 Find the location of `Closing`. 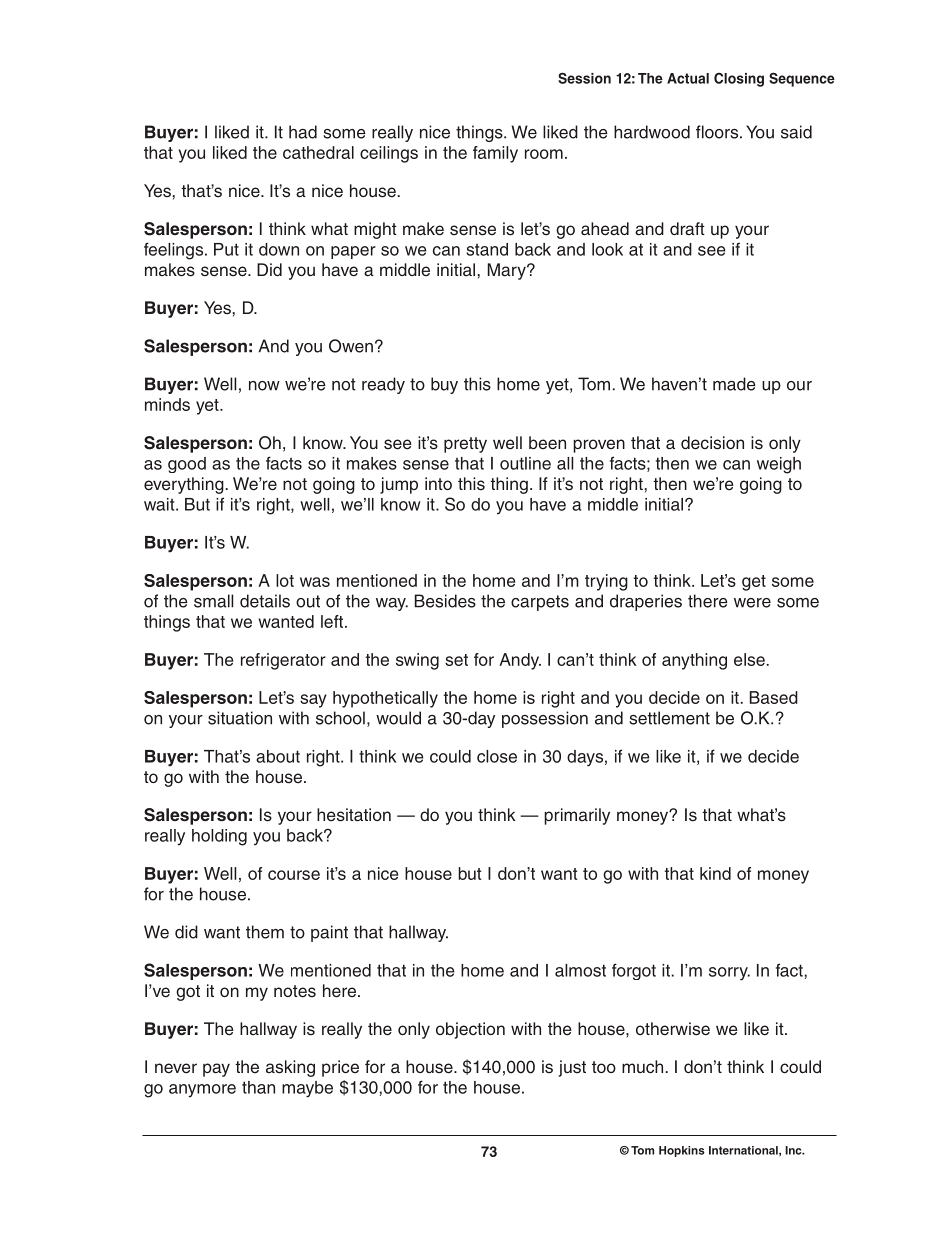

Closing is located at coordinates (739, 80).
